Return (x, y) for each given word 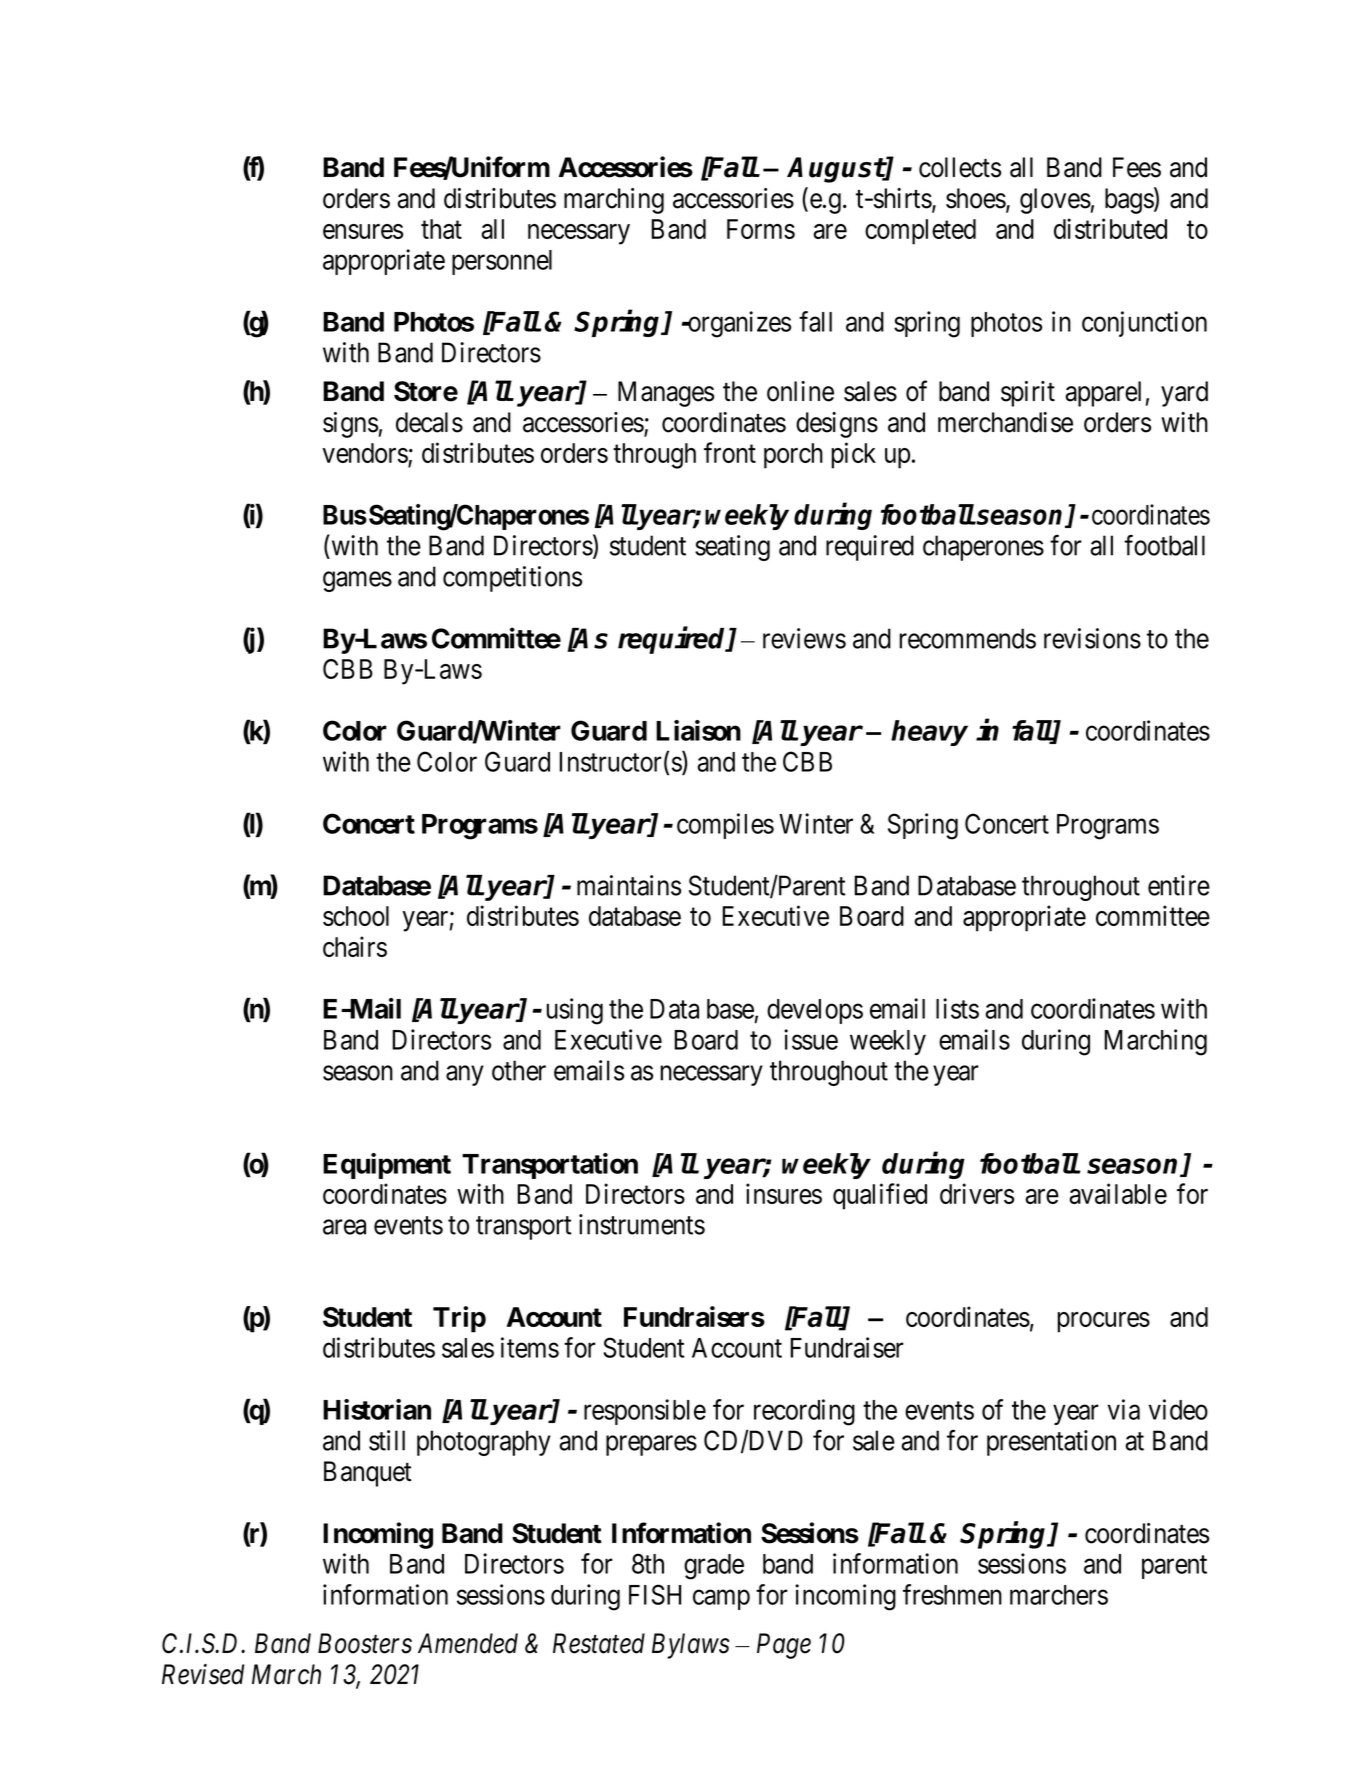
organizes (738, 324)
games (357, 582)
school (356, 916)
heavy (929, 733)
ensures (363, 231)
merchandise (1005, 422)
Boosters (365, 1643)
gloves (1055, 201)
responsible (645, 1412)
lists (957, 1008)
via (1124, 1409)
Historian (377, 1409)
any (465, 1076)
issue (811, 1039)
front (730, 452)
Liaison (698, 730)
